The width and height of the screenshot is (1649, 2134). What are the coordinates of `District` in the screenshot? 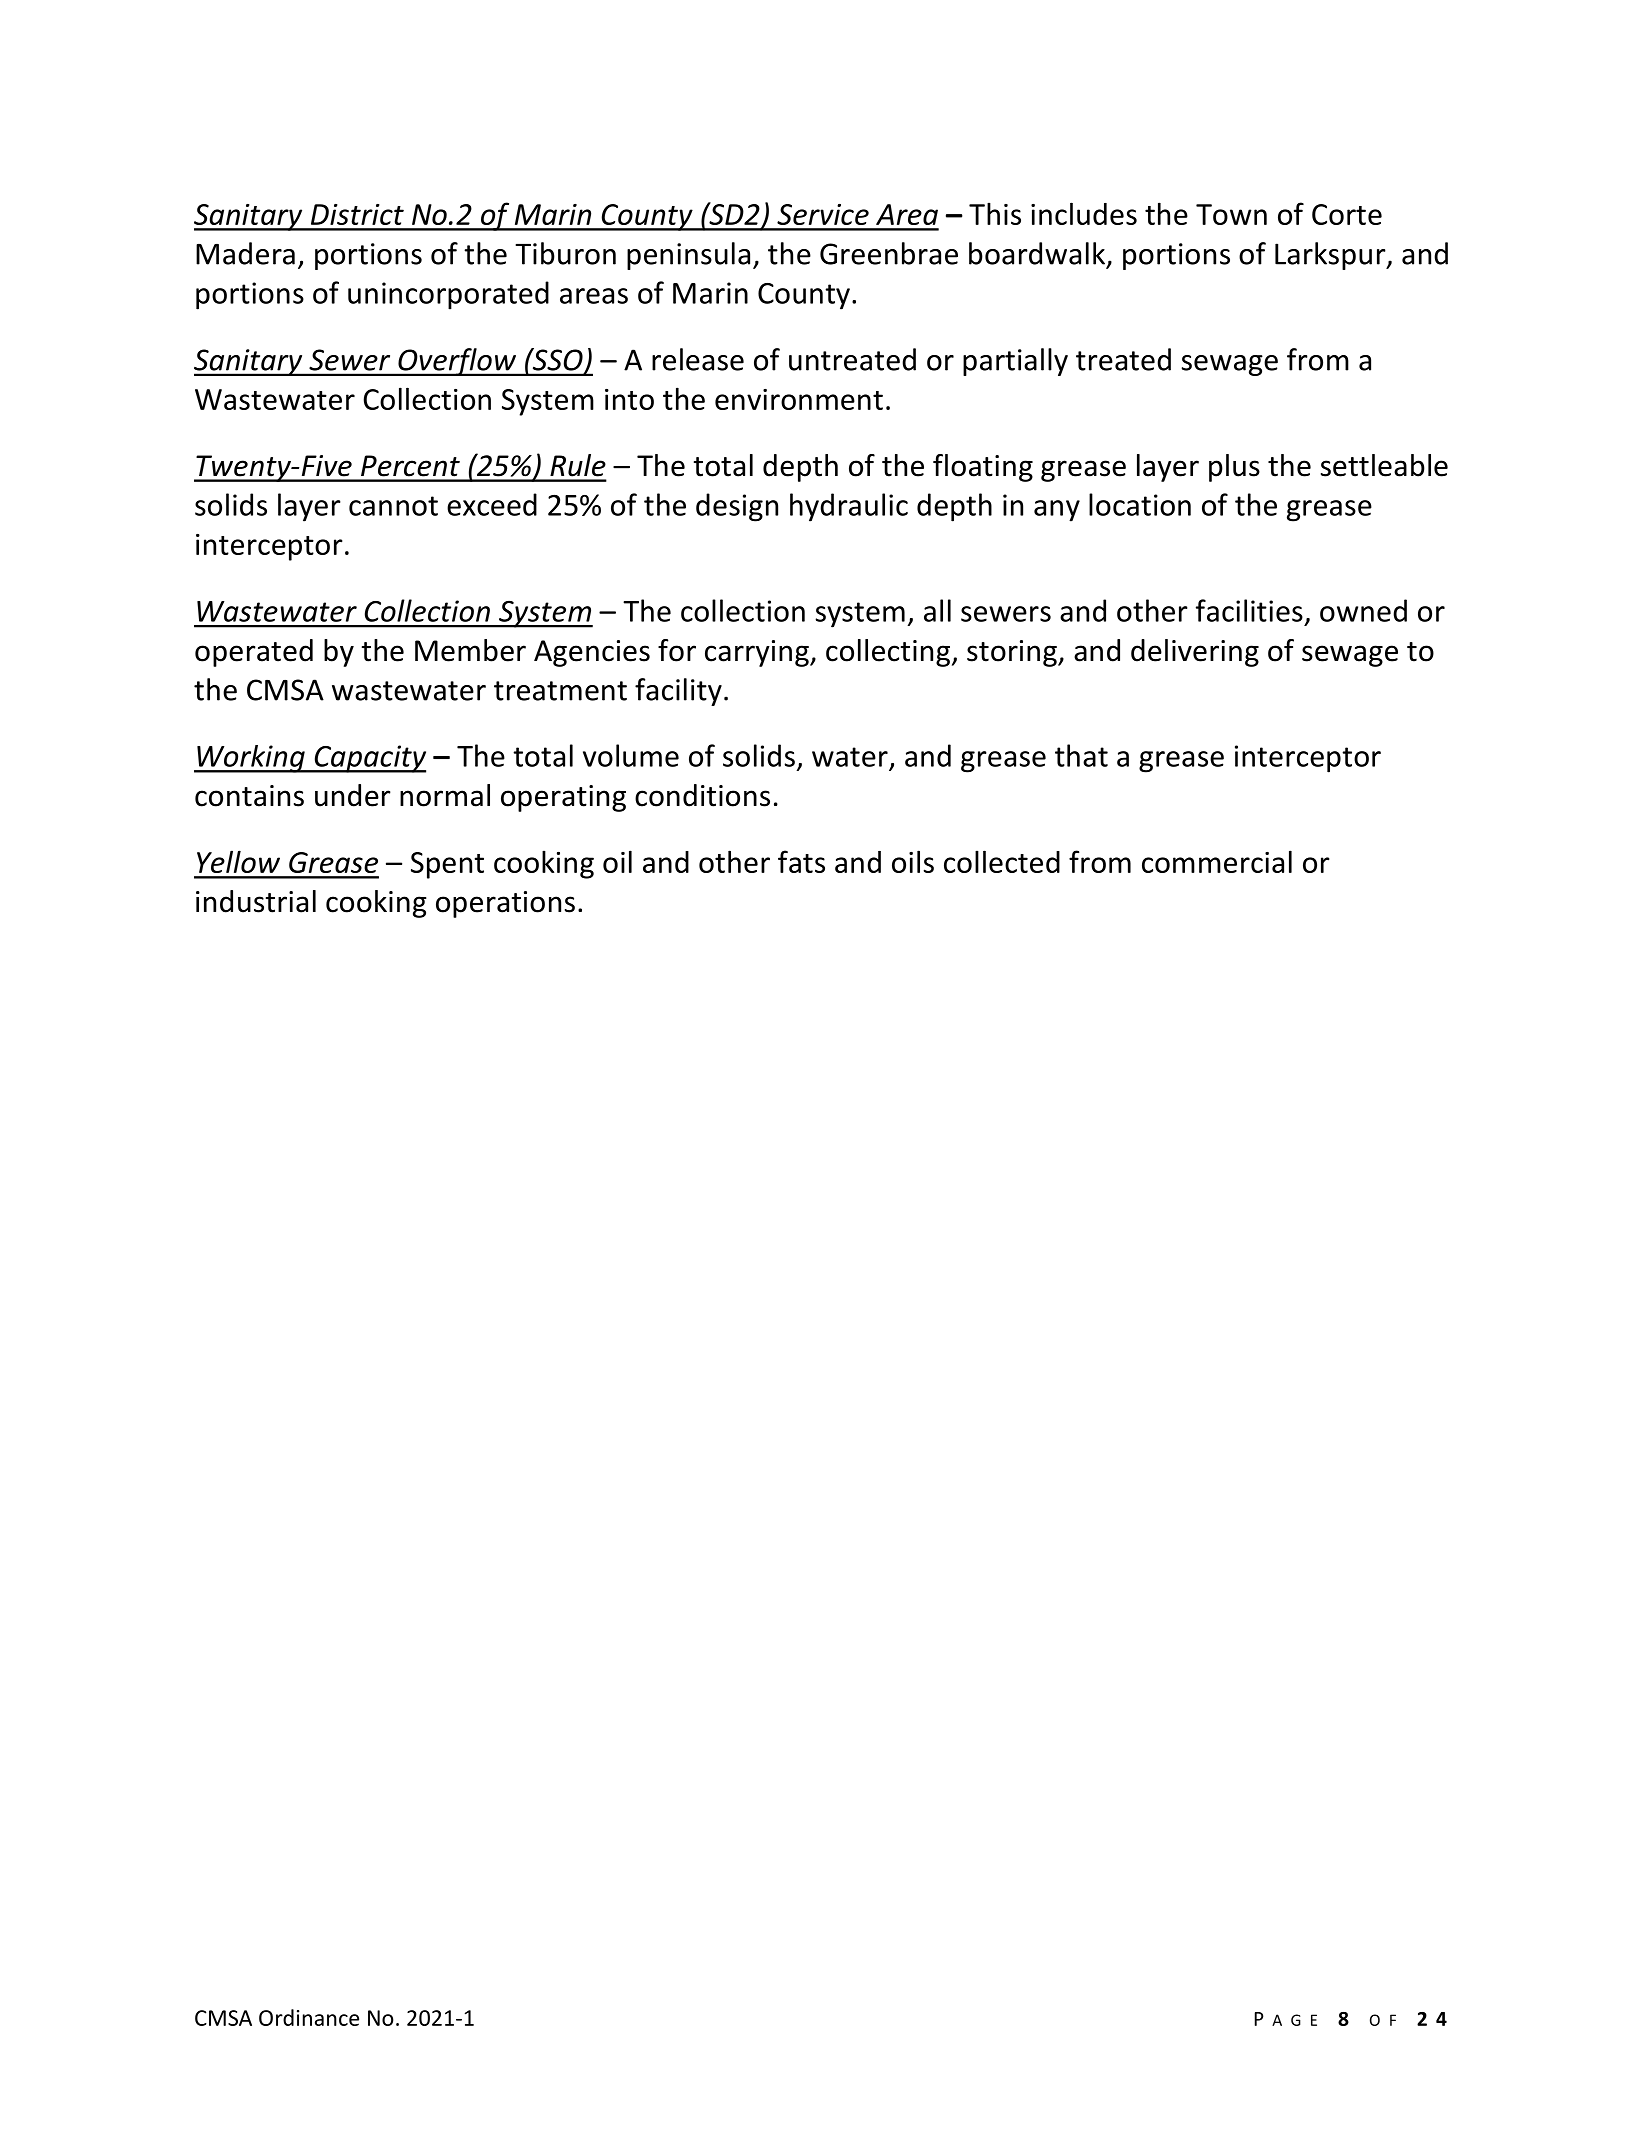 It's located at (357, 214).
